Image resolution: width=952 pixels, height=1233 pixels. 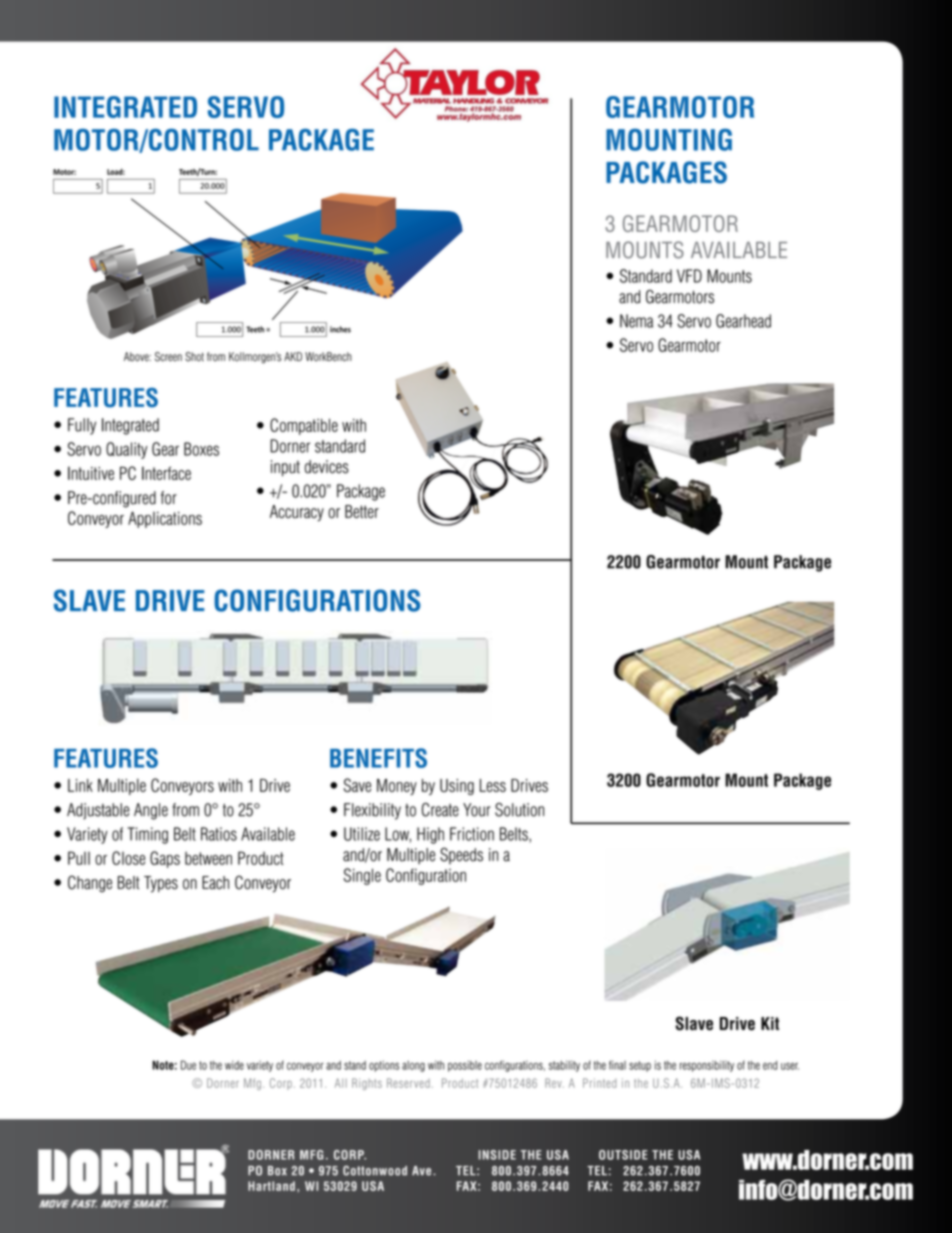 I want to click on Better, so click(x=362, y=511).
